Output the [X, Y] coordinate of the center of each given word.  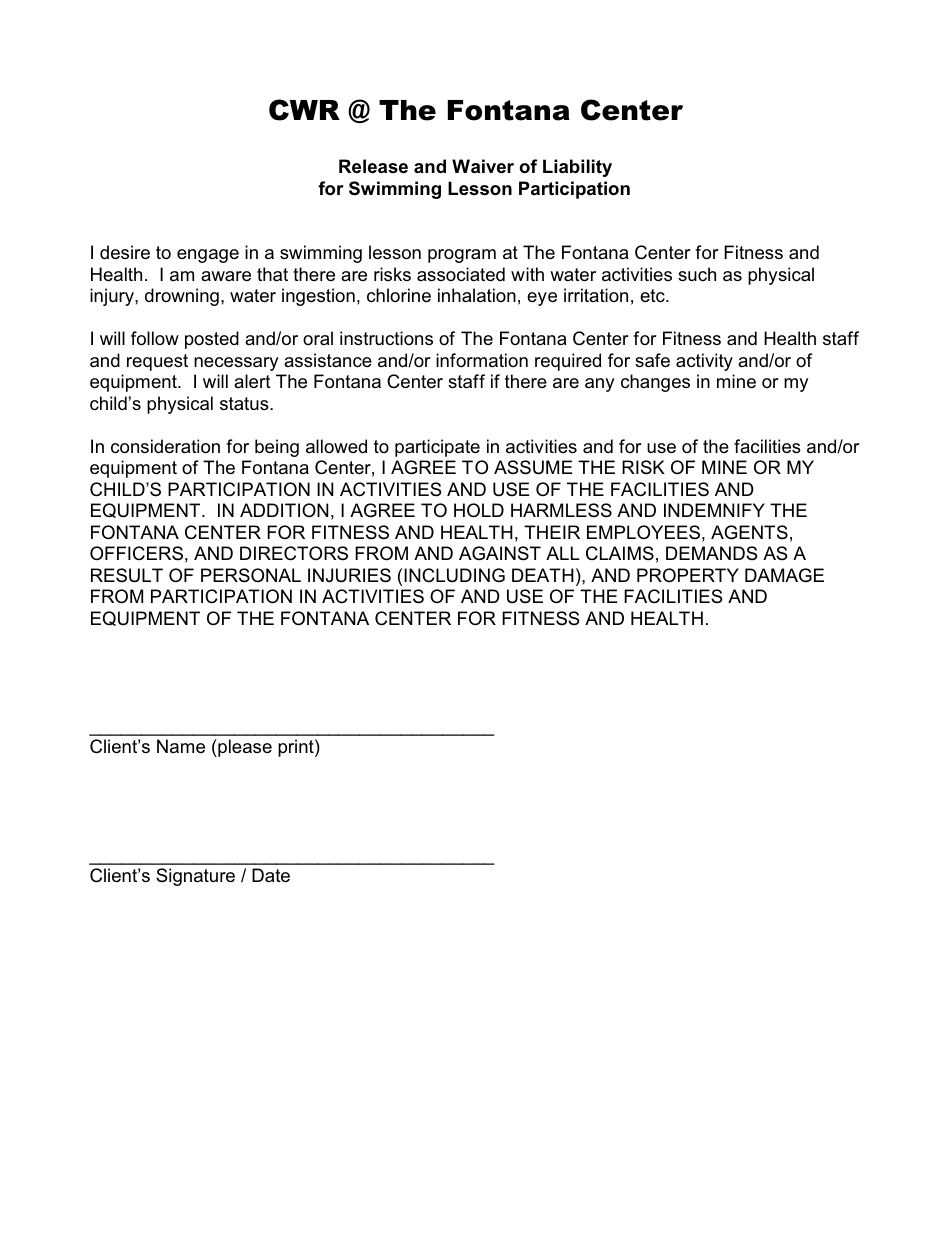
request [157, 362]
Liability [577, 168]
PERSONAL [251, 575]
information [482, 360]
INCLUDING [454, 575]
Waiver [483, 166]
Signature [195, 877]
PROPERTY [688, 575]
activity [704, 362]
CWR [304, 110]
